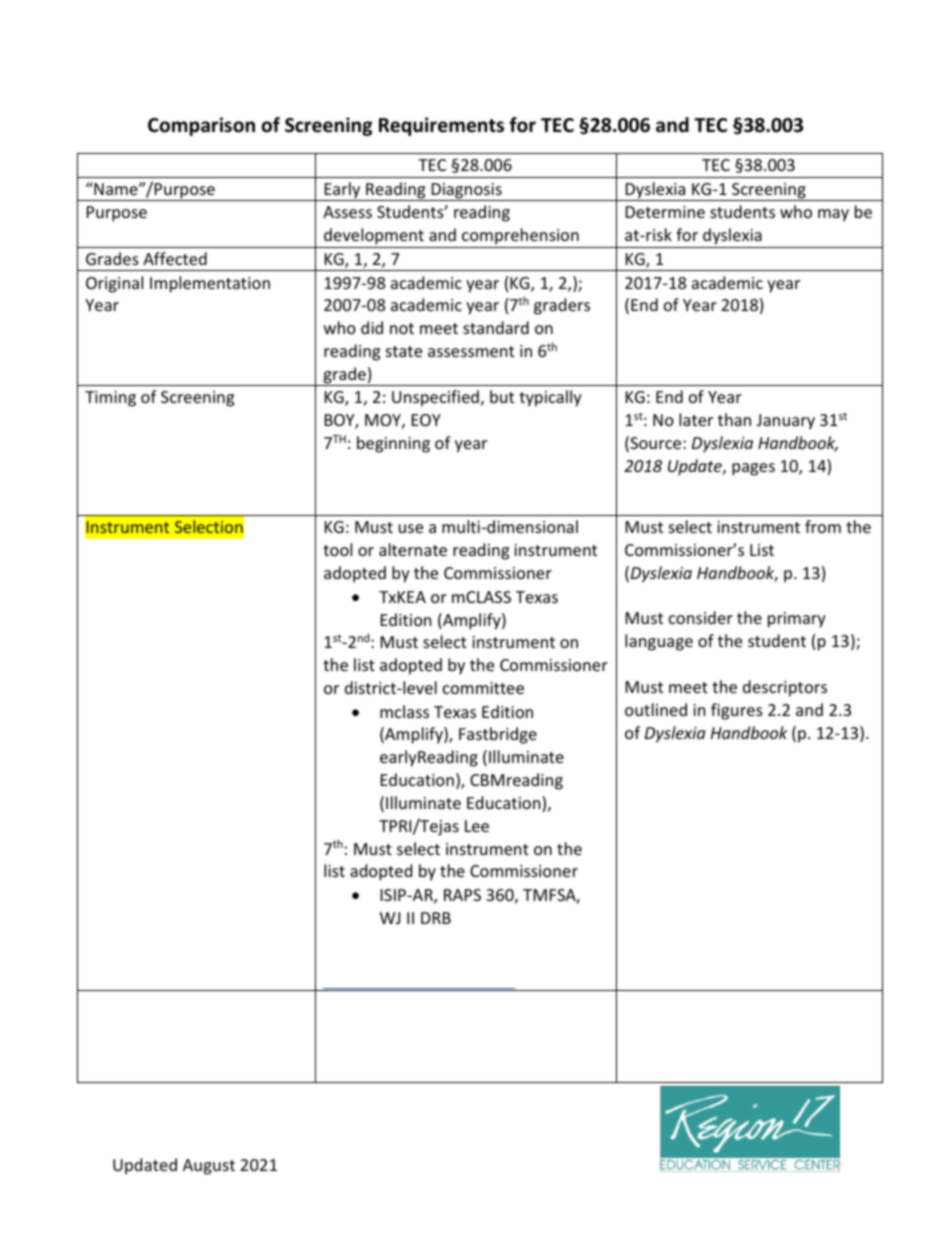 The width and height of the page is (952, 1233). Describe the element at coordinates (209, 1167) in the page. I see `August` at that location.
